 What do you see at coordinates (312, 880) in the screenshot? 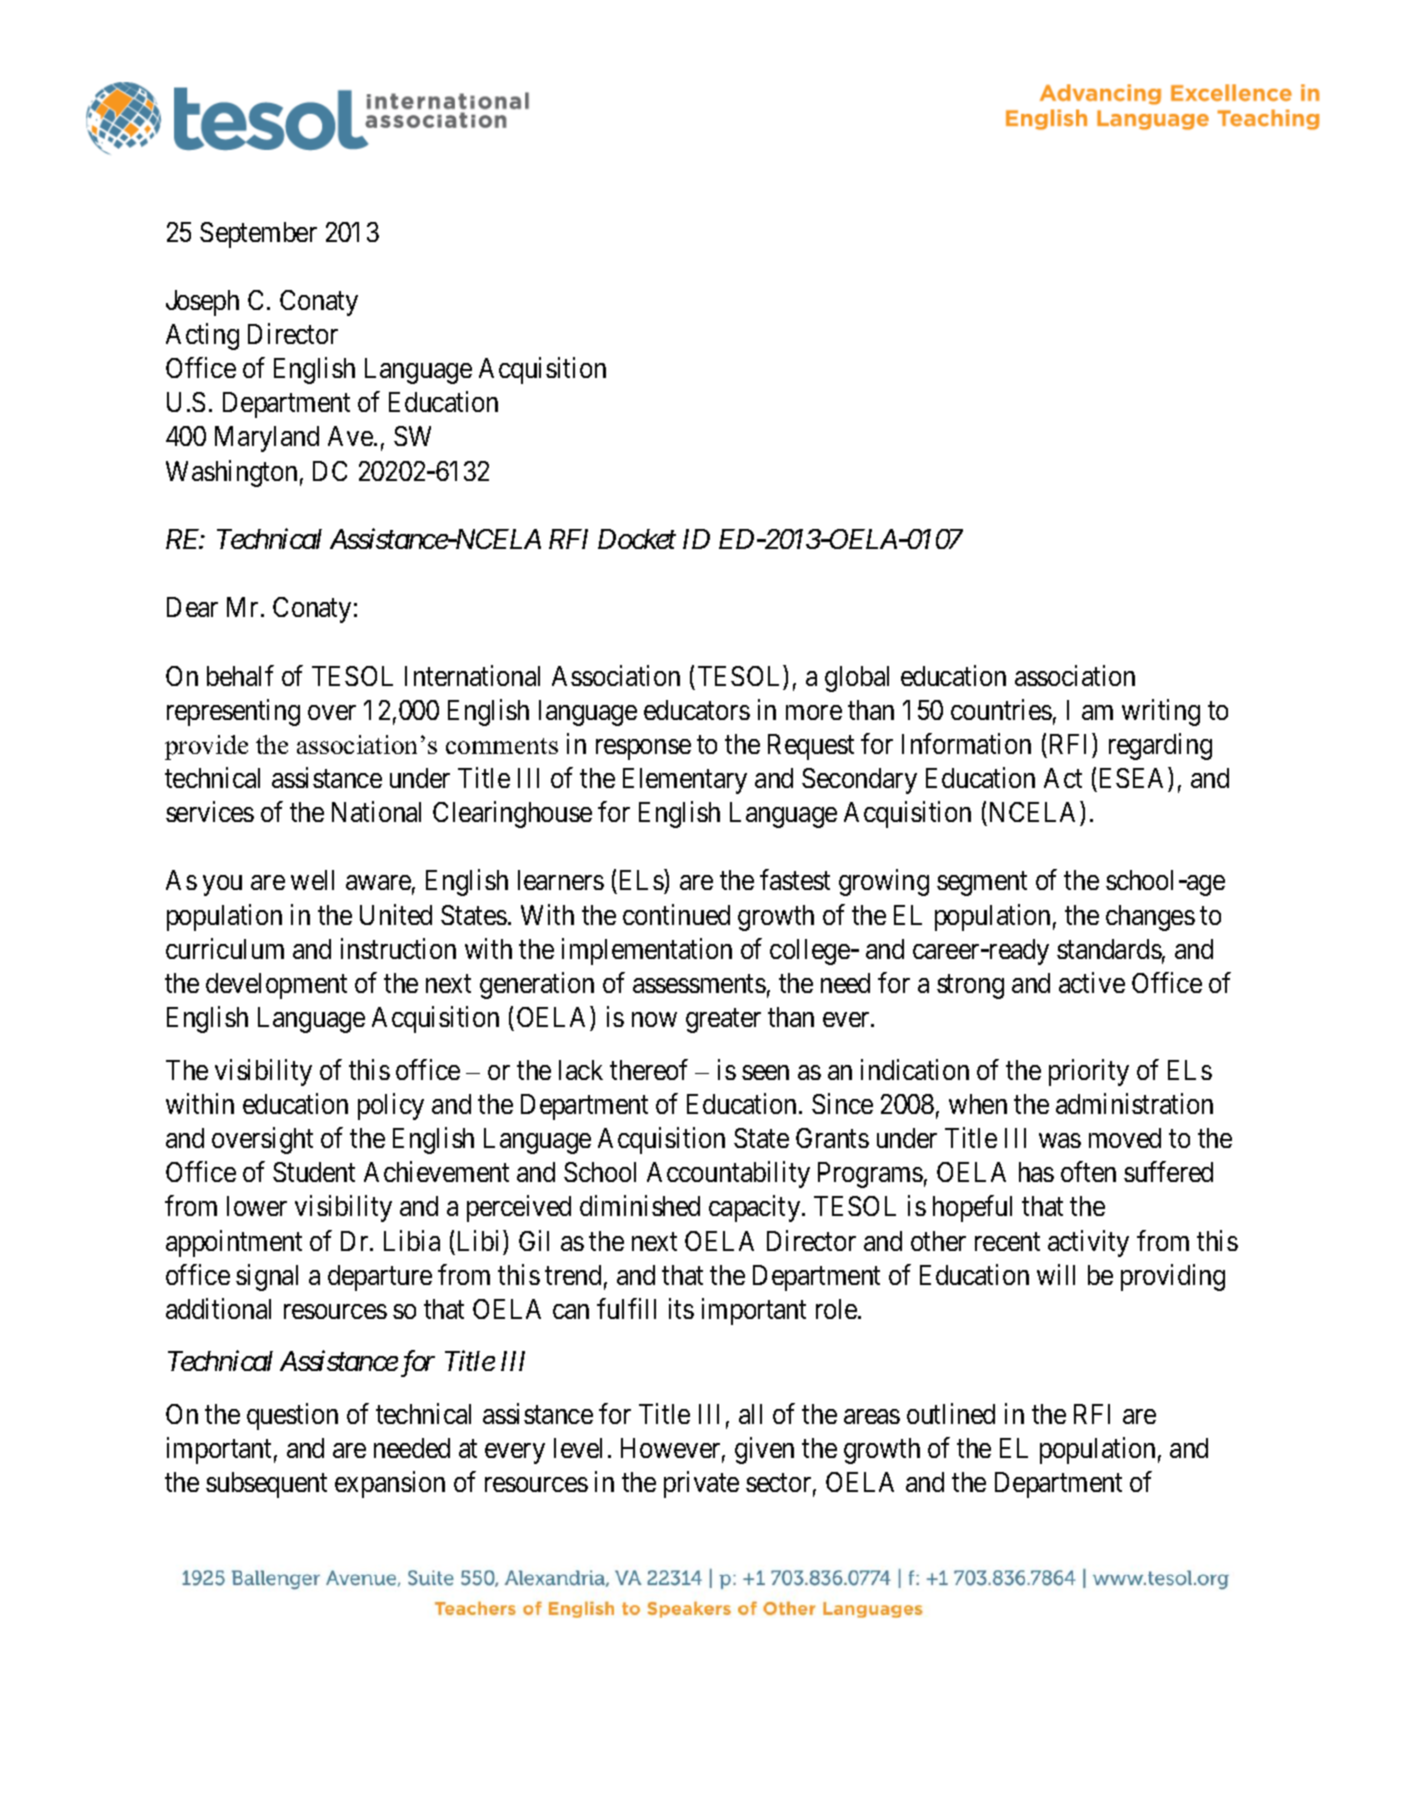
I see `well` at bounding box center [312, 880].
